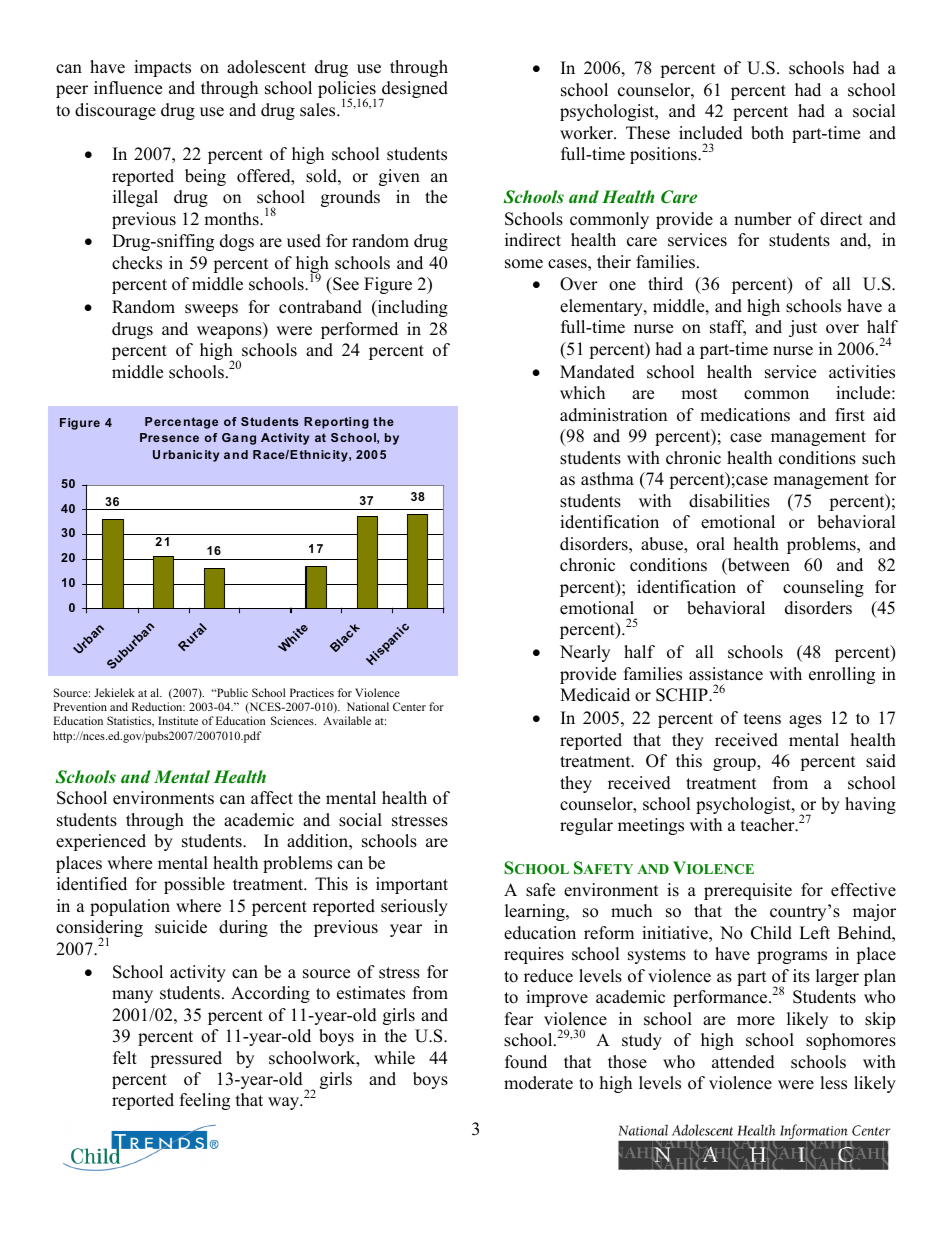 The width and height of the screenshot is (952, 1233). Describe the element at coordinates (414, 91) in the screenshot. I see `designed` at that location.
